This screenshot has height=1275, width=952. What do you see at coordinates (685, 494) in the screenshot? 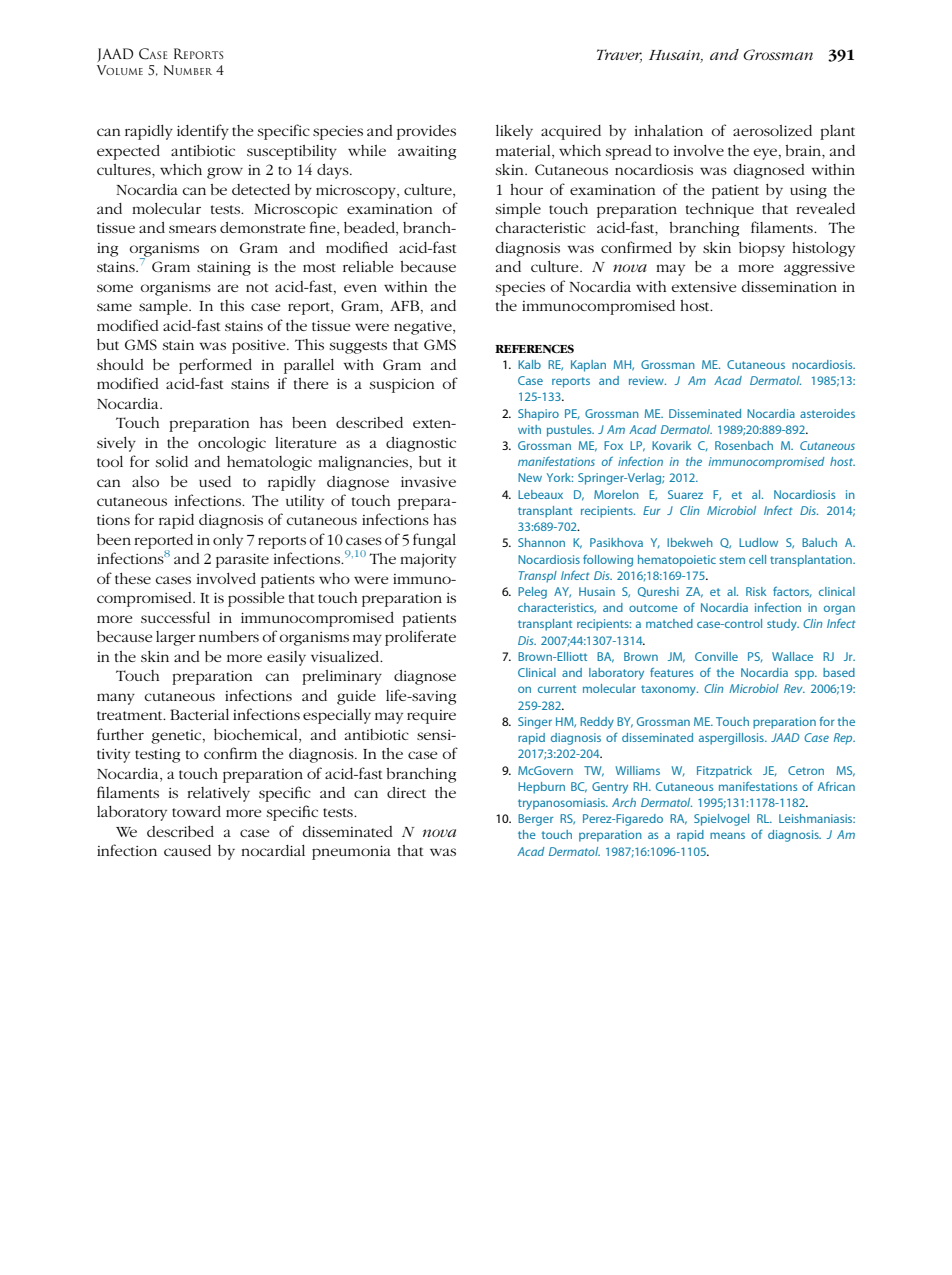
I see `Suarez` at bounding box center [685, 494].
